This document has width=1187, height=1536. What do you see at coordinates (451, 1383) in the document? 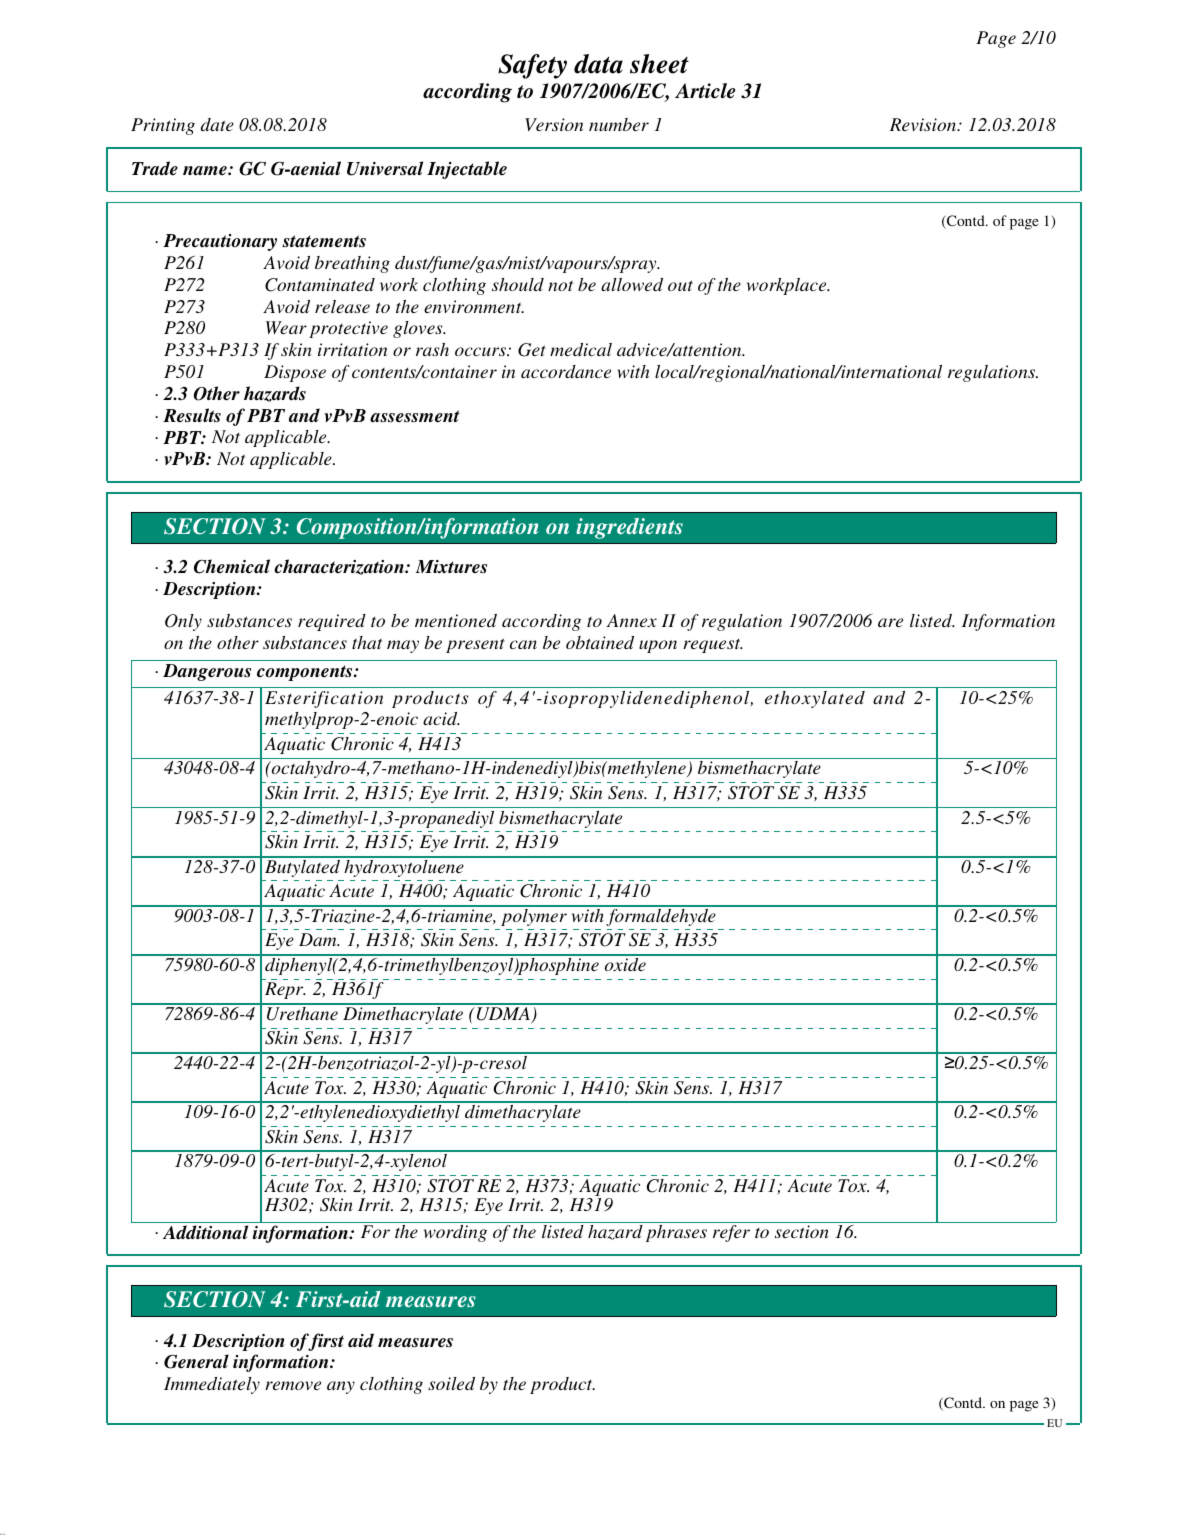
I see `soiled` at bounding box center [451, 1383].
